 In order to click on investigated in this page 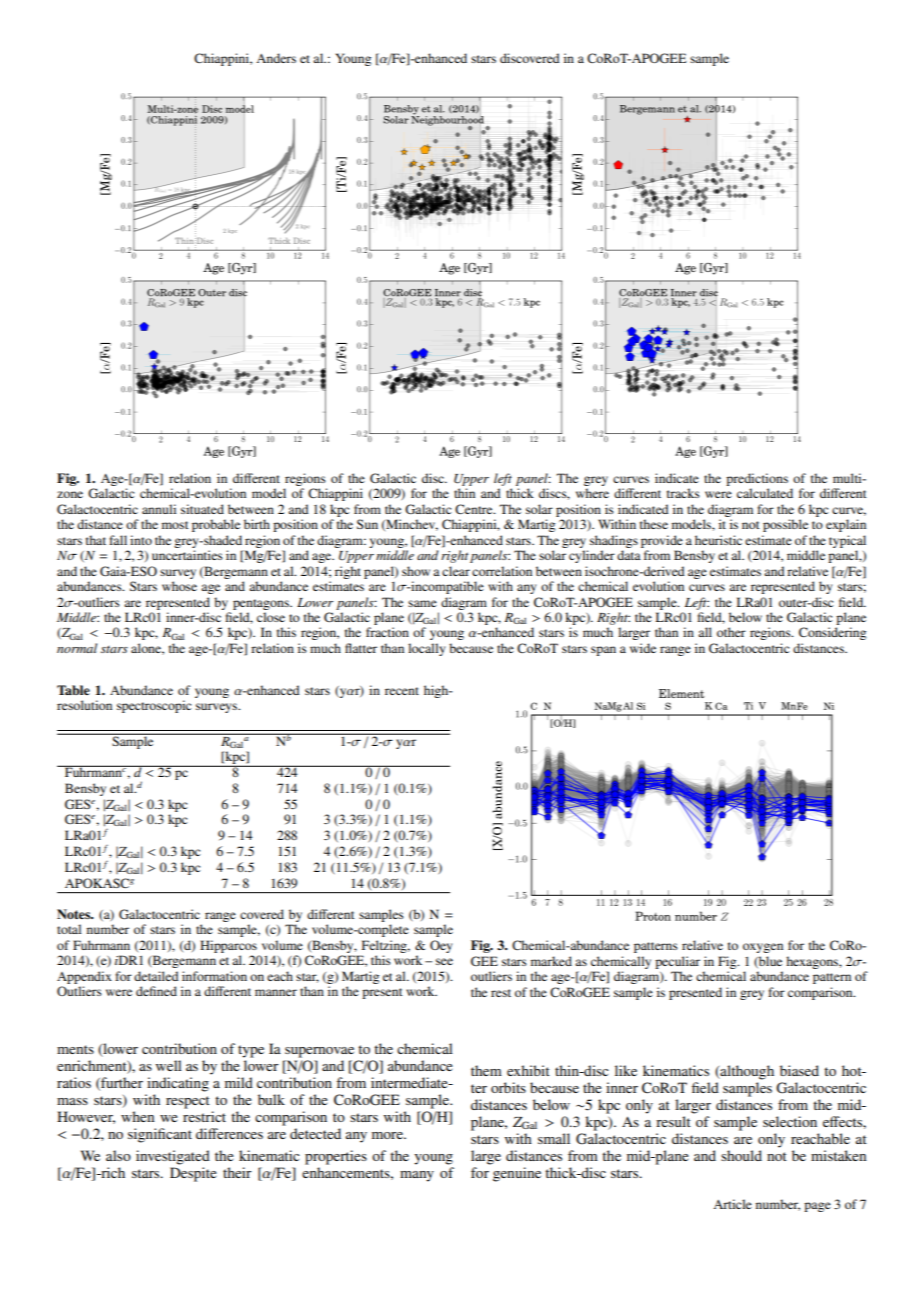, I will do `click(173, 1157)`.
